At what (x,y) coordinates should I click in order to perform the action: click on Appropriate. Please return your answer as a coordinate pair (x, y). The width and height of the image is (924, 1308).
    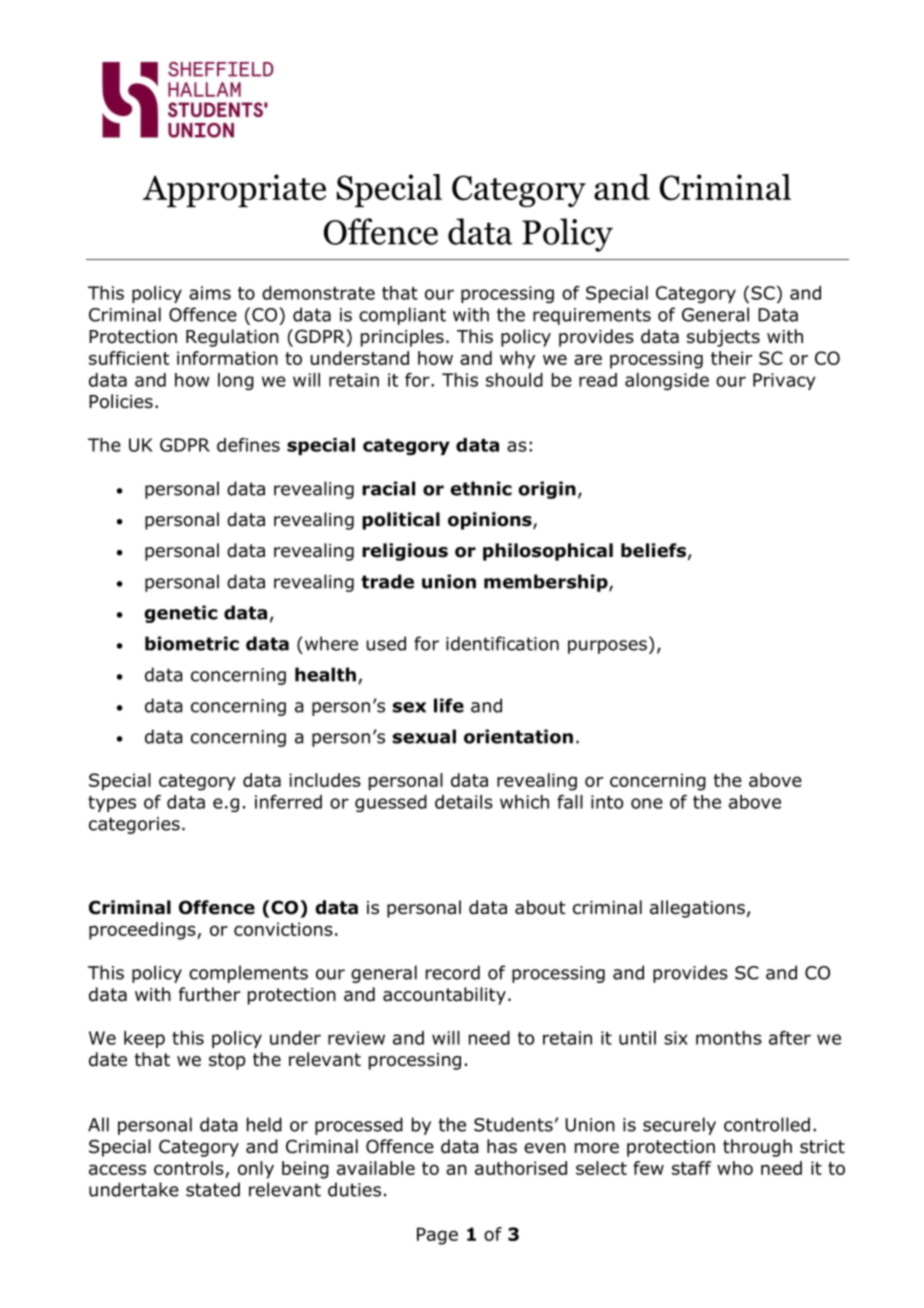
    Looking at the image, I should click on (234, 190).
